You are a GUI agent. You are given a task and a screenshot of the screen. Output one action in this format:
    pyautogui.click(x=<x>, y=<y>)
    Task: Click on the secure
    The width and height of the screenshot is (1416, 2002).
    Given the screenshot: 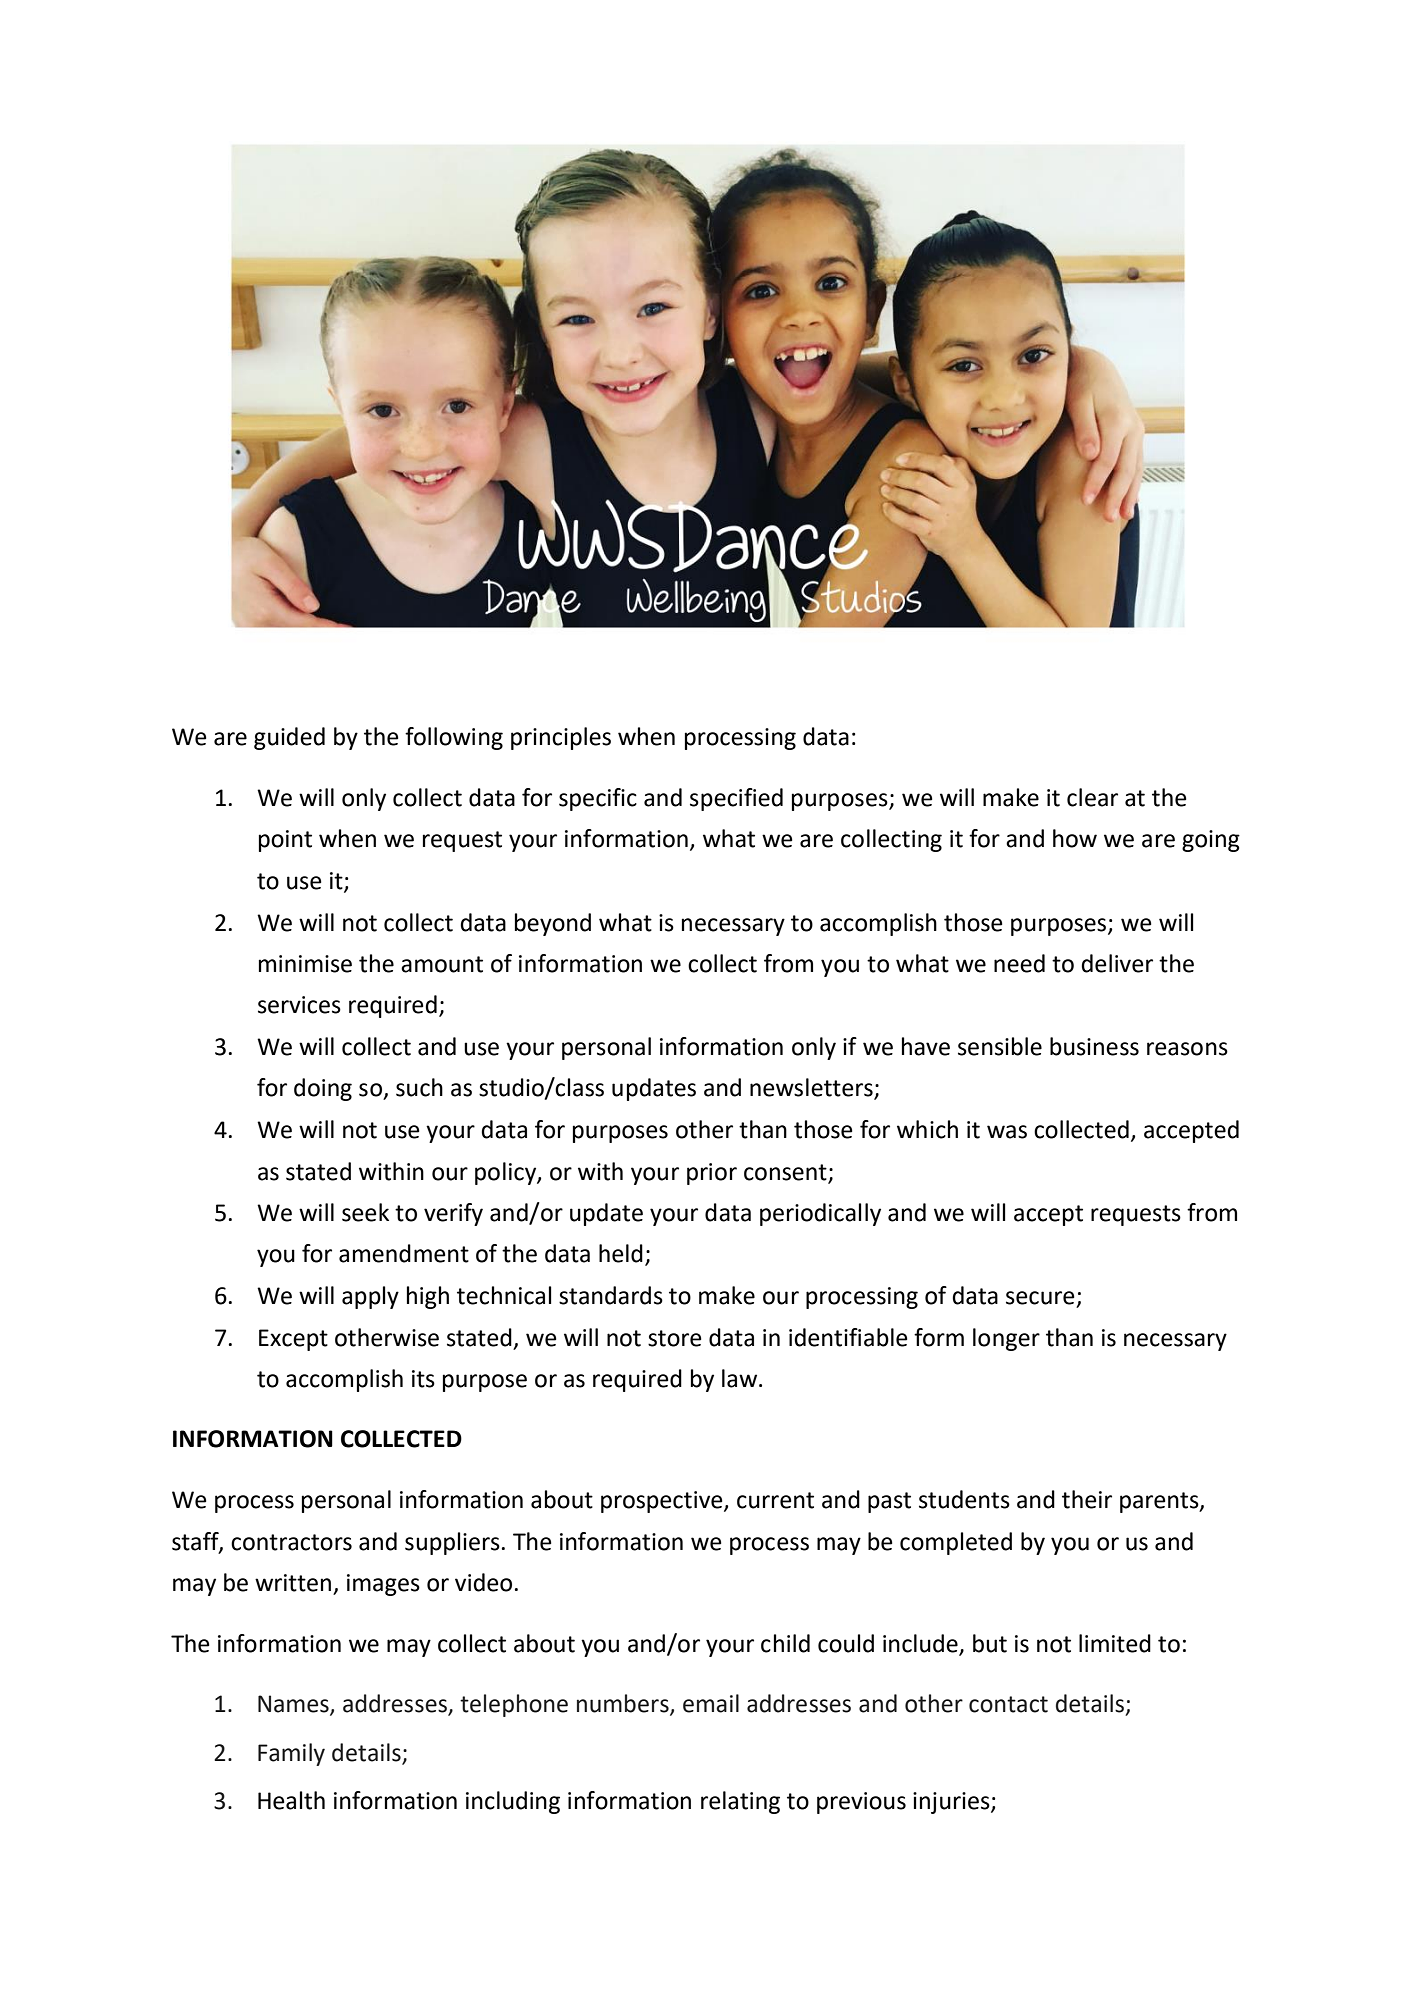 What is the action you would take?
    pyautogui.click(x=1040, y=1298)
